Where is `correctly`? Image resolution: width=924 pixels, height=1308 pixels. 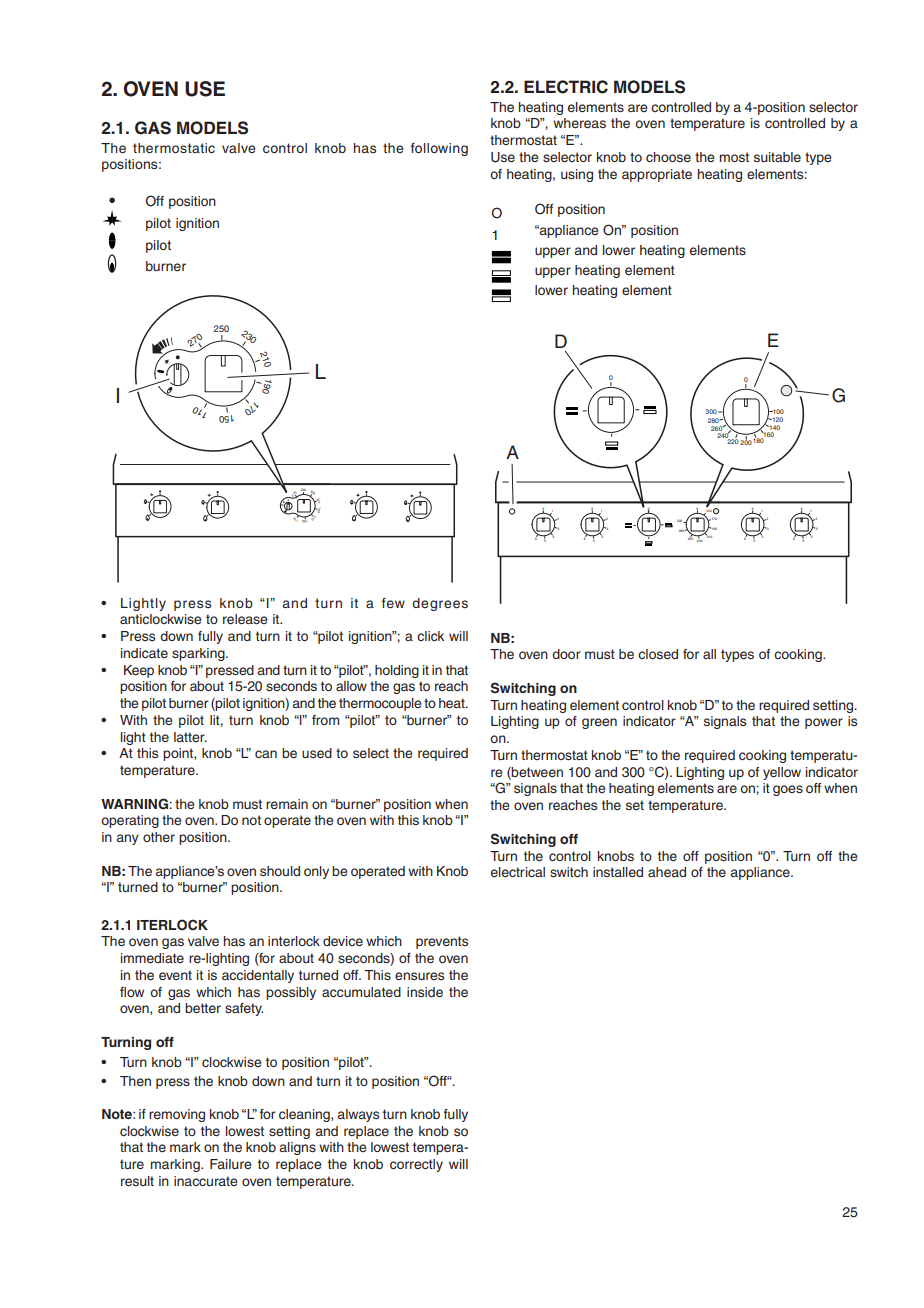
correctly is located at coordinates (416, 1165).
